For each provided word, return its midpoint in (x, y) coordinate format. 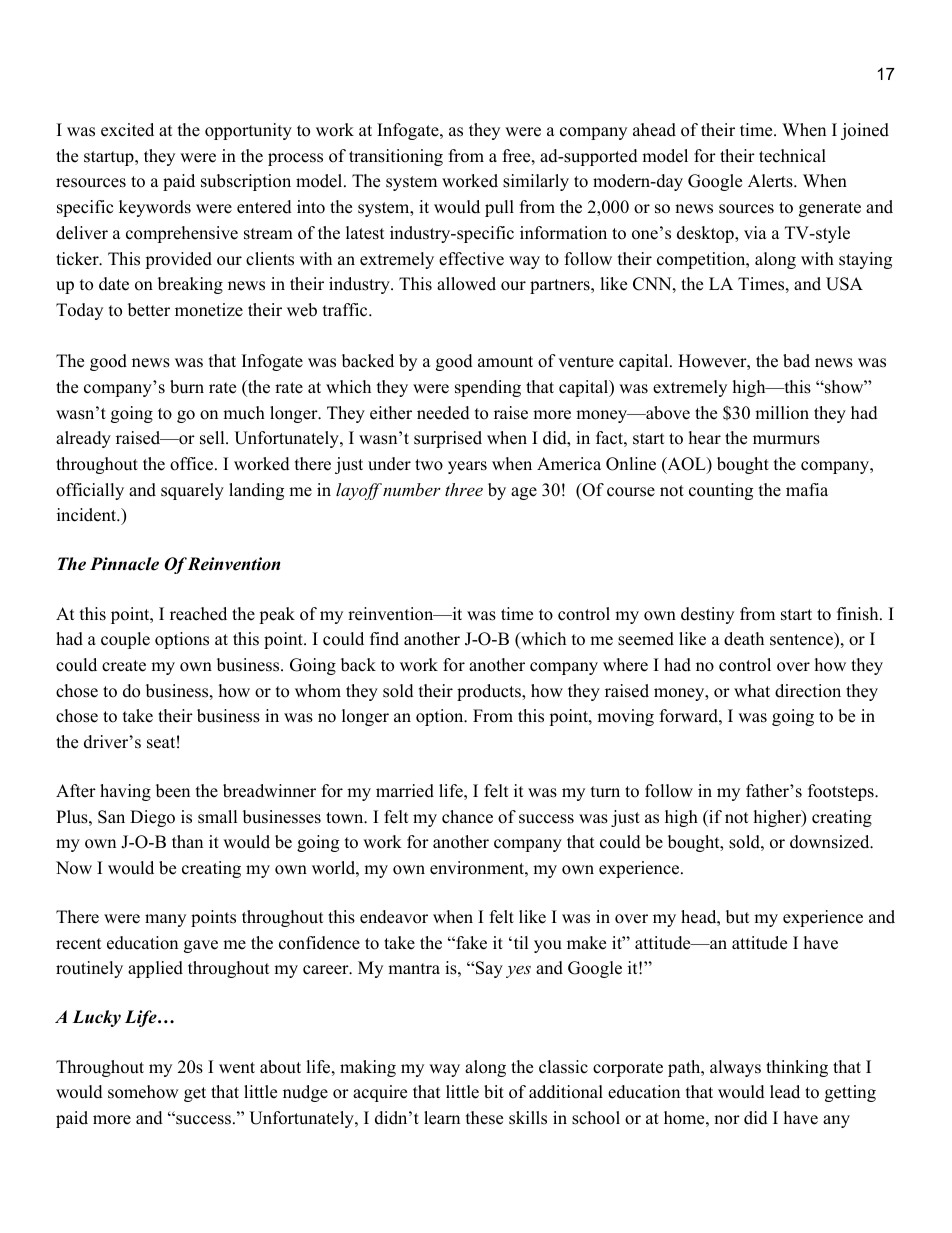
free (516, 156)
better (149, 310)
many (165, 920)
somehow (143, 1092)
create (124, 666)
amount (505, 362)
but (738, 917)
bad (796, 361)
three (464, 489)
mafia (807, 489)
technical (792, 156)
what (752, 690)
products (490, 692)
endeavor (394, 917)
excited (127, 130)
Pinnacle (124, 564)
